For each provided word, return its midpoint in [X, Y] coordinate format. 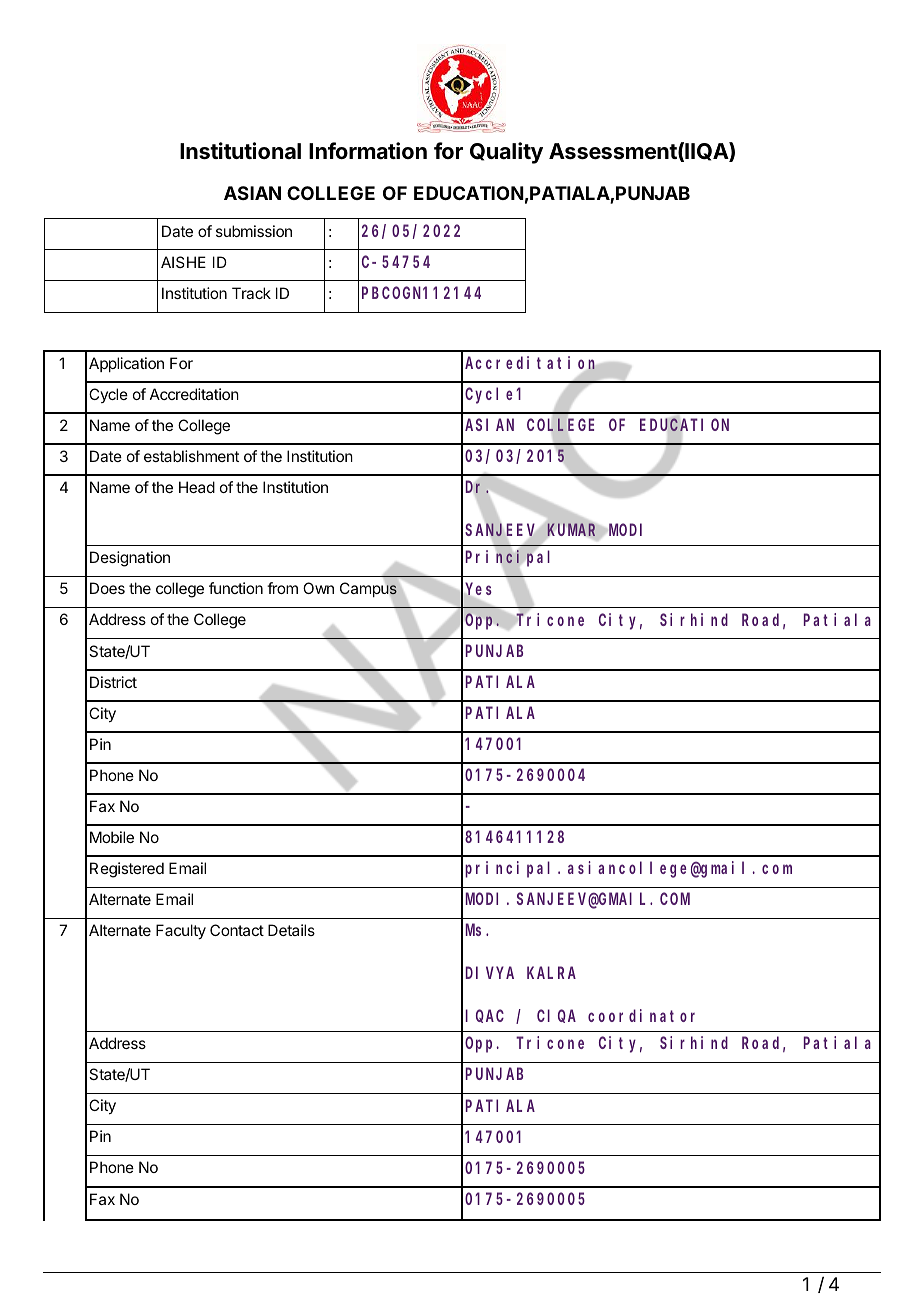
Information [368, 151]
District [113, 682]
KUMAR [571, 530]
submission [254, 231]
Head [197, 487]
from [282, 588]
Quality [506, 153]
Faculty [181, 932]
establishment [191, 456]
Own [318, 588]
